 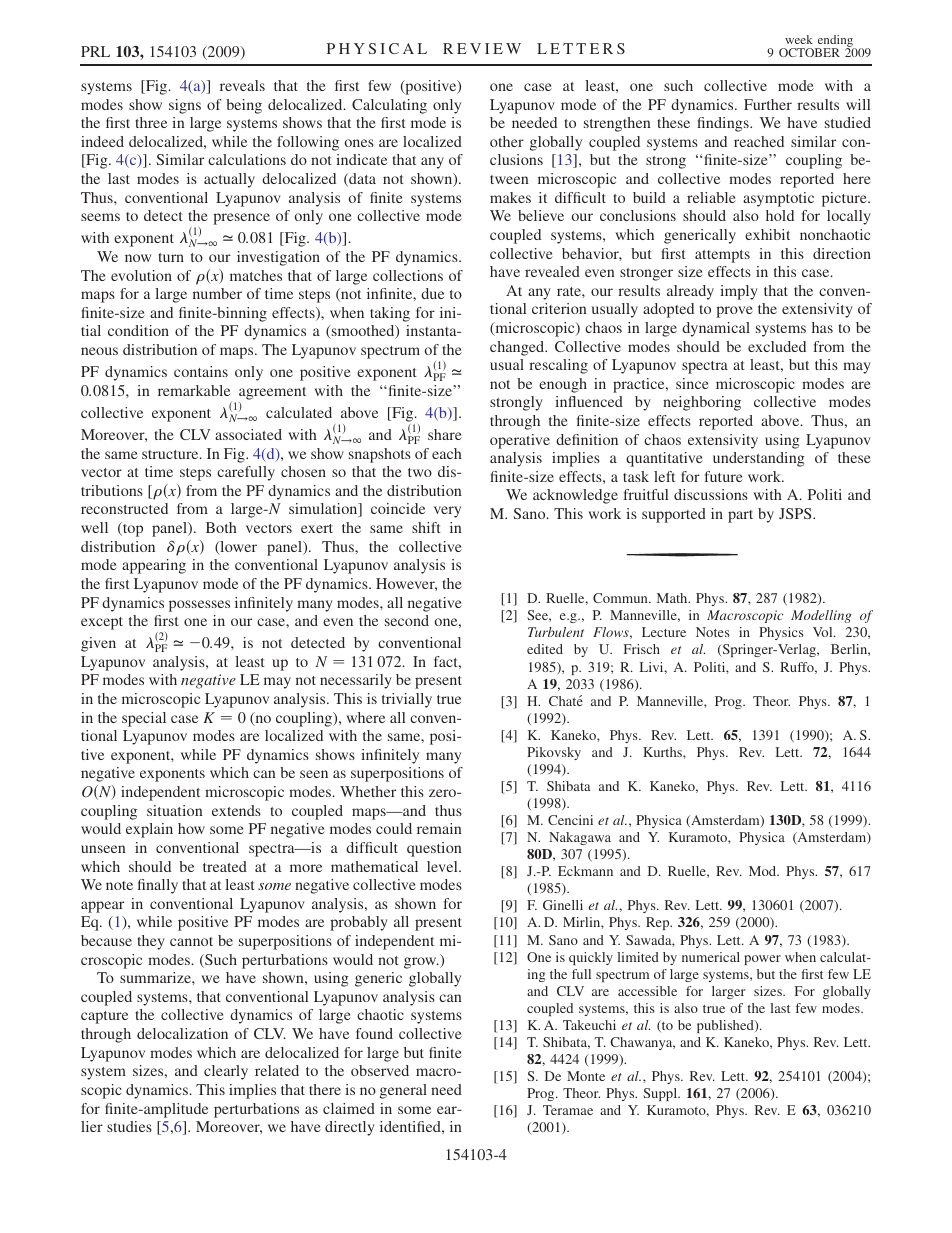 I want to click on general, so click(x=403, y=1091).
